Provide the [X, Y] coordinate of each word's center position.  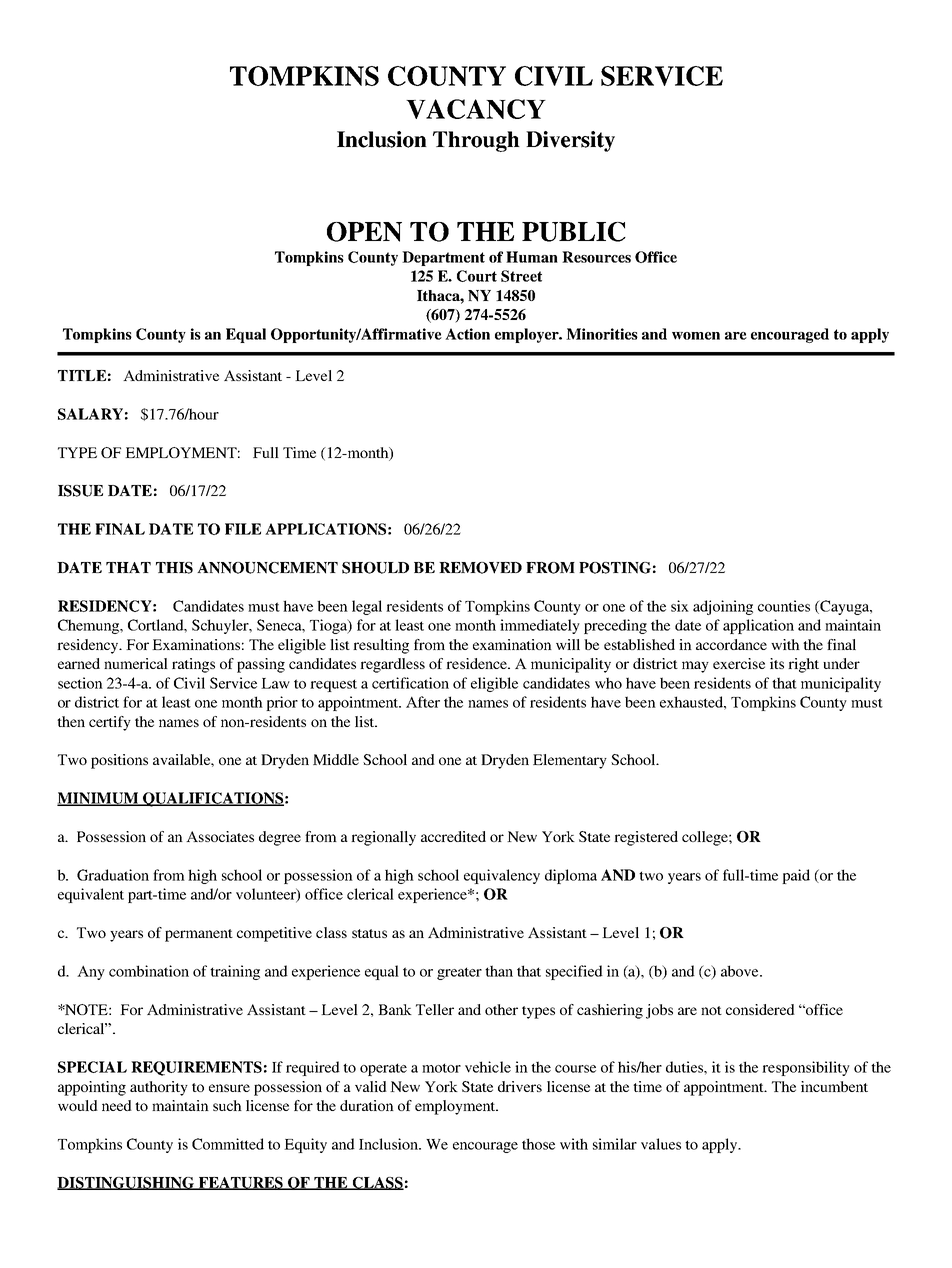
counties [784, 606]
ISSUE [80, 491]
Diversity [570, 141]
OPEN [364, 232]
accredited [453, 836]
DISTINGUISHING [127, 1183]
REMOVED [480, 568]
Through [476, 141]
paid [796, 876]
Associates [220, 836]
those [538, 1144]
